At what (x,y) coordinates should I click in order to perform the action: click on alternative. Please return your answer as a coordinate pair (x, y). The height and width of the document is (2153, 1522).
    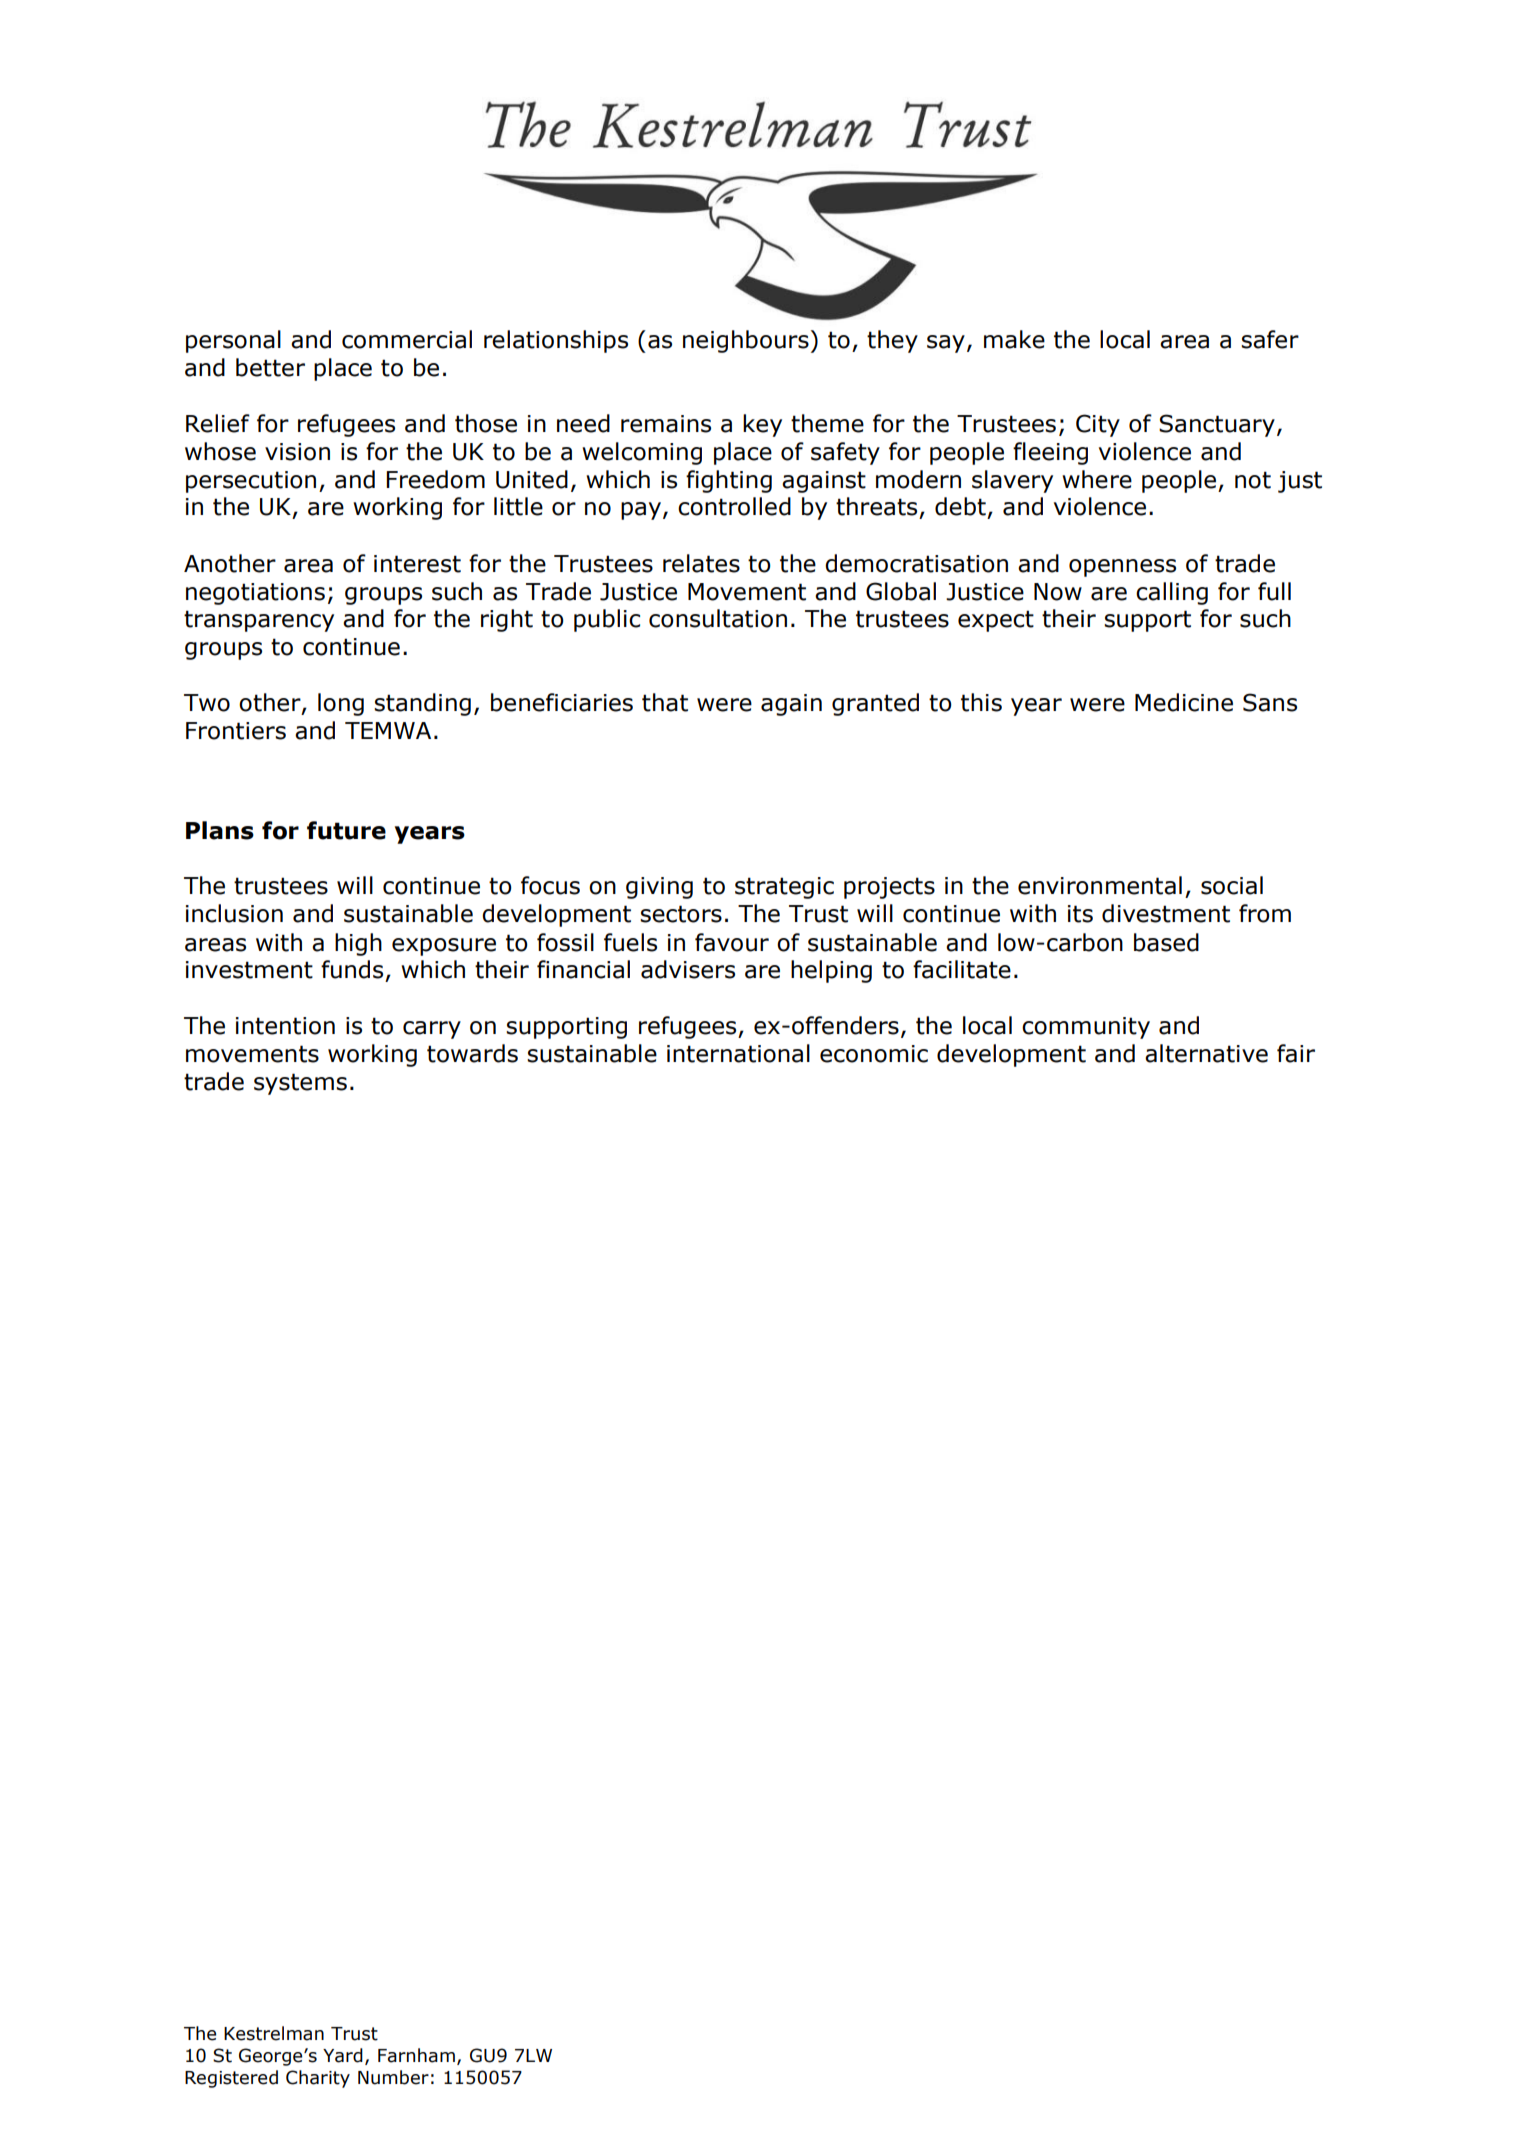
    Looking at the image, I should click on (1206, 1053).
